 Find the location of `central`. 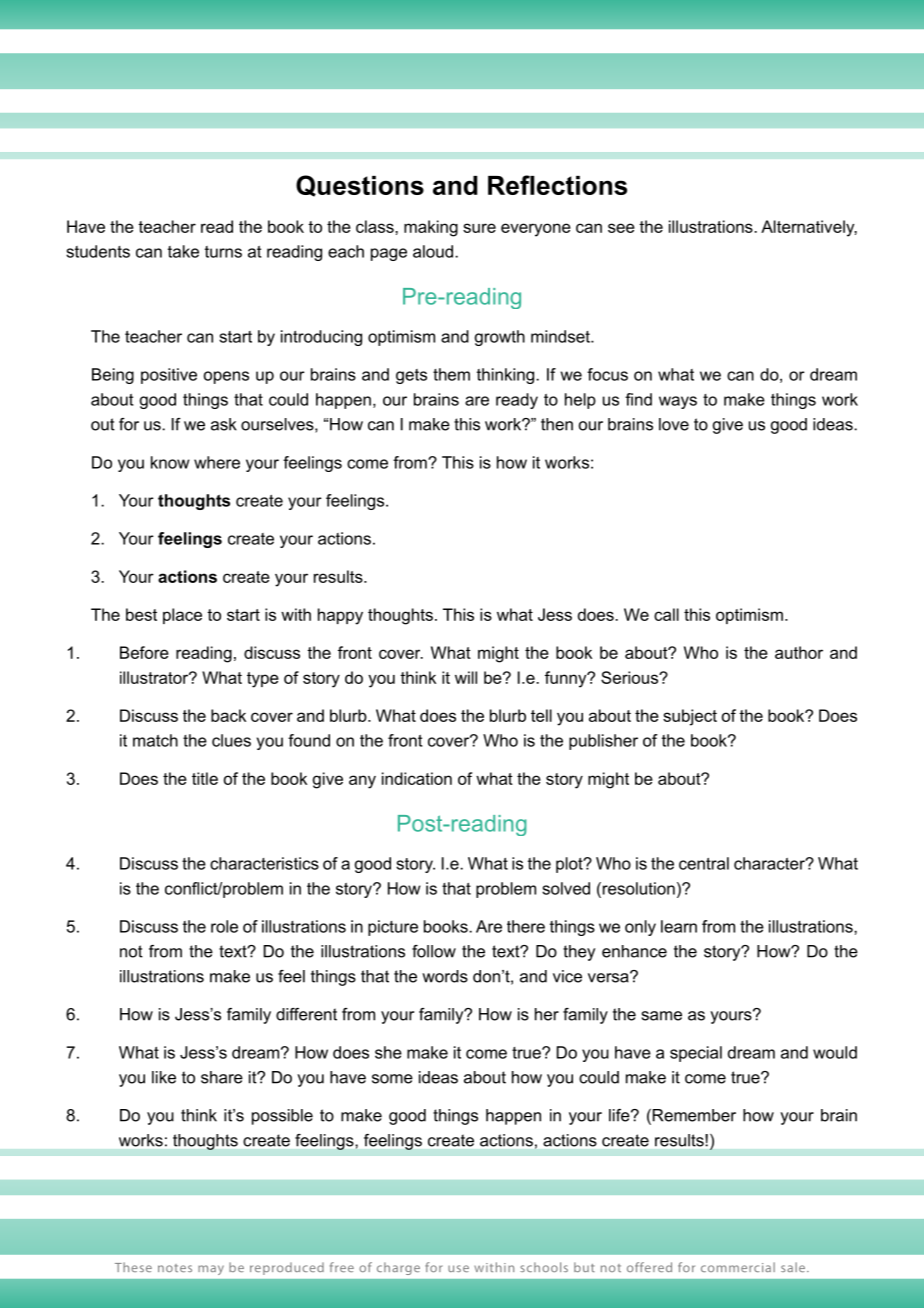

central is located at coordinates (704, 863).
